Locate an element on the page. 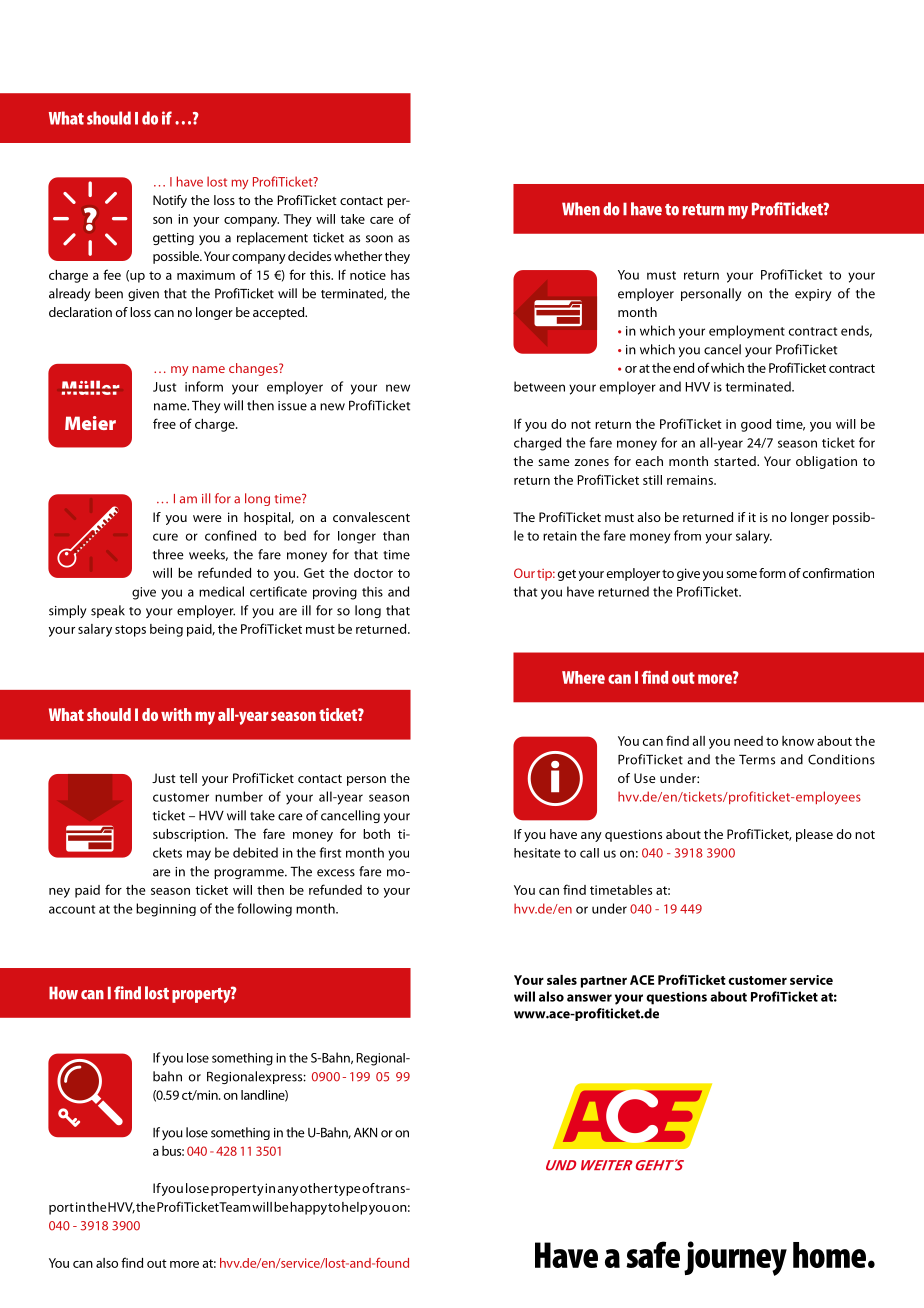  than is located at coordinates (396, 536).
